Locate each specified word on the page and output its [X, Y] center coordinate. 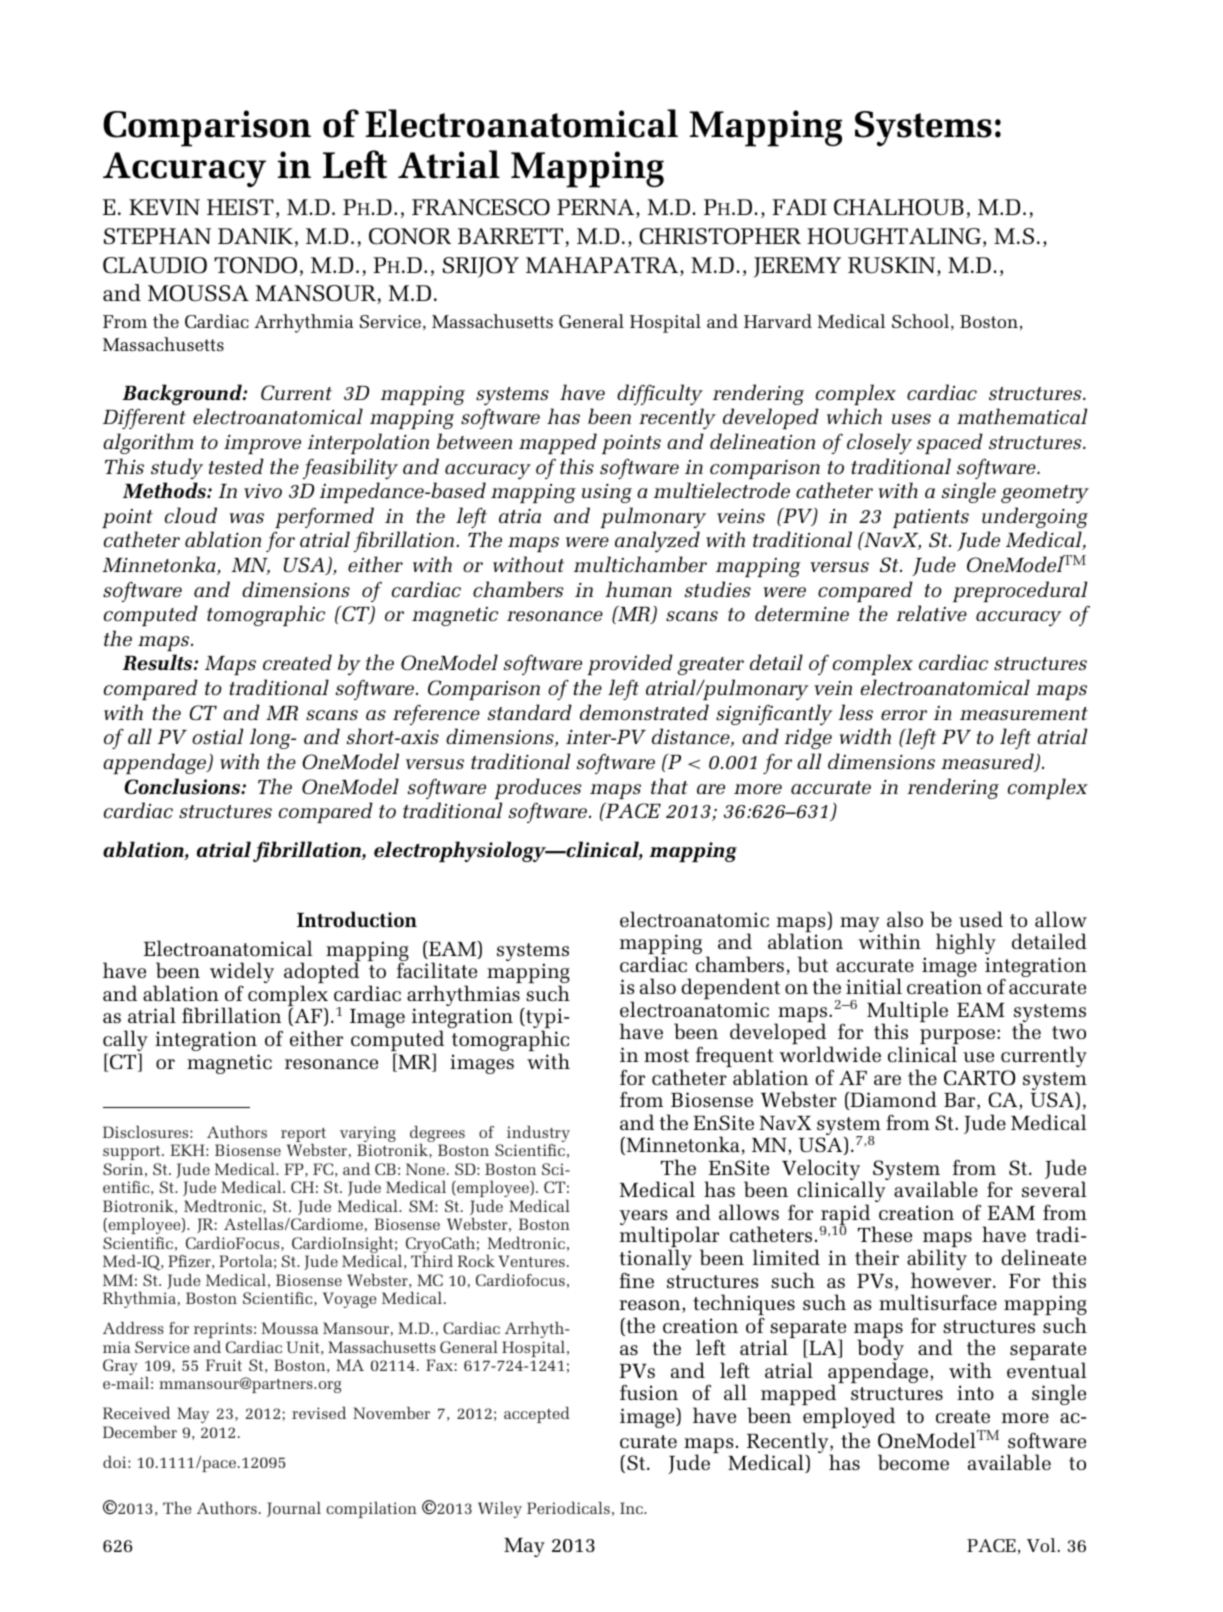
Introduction [357, 919]
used [981, 919]
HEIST [240, 207]
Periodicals [568, 1508]
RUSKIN [893, 266]
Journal [294, 1509]
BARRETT [512, 237]
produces [537, 788]
